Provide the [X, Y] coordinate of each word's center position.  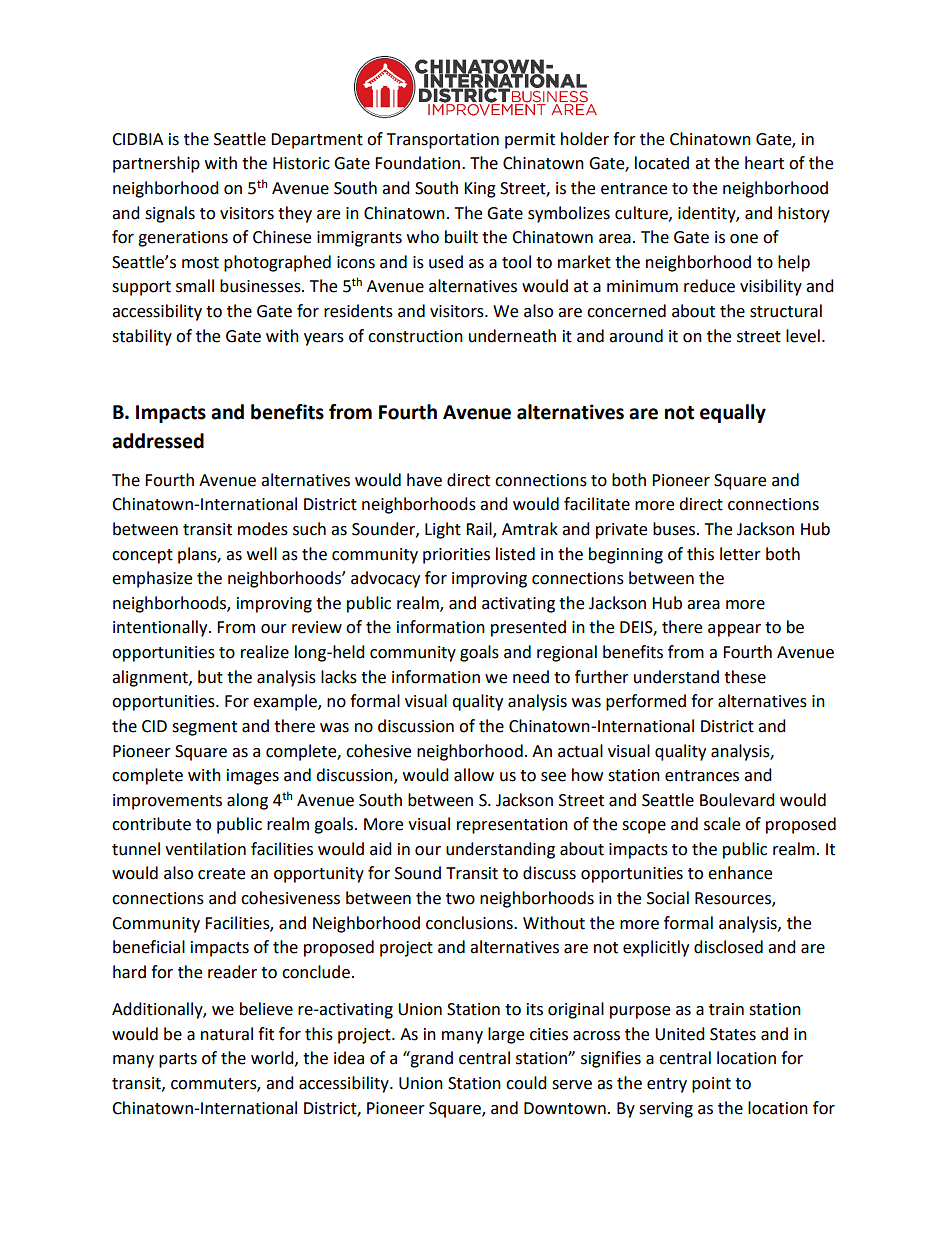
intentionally [161, 628]
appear [734, 630]
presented [528, 628]
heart [764, 163]
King [480, 190]
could [526, 1083]
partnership [156, 164]
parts [178, 1060]
